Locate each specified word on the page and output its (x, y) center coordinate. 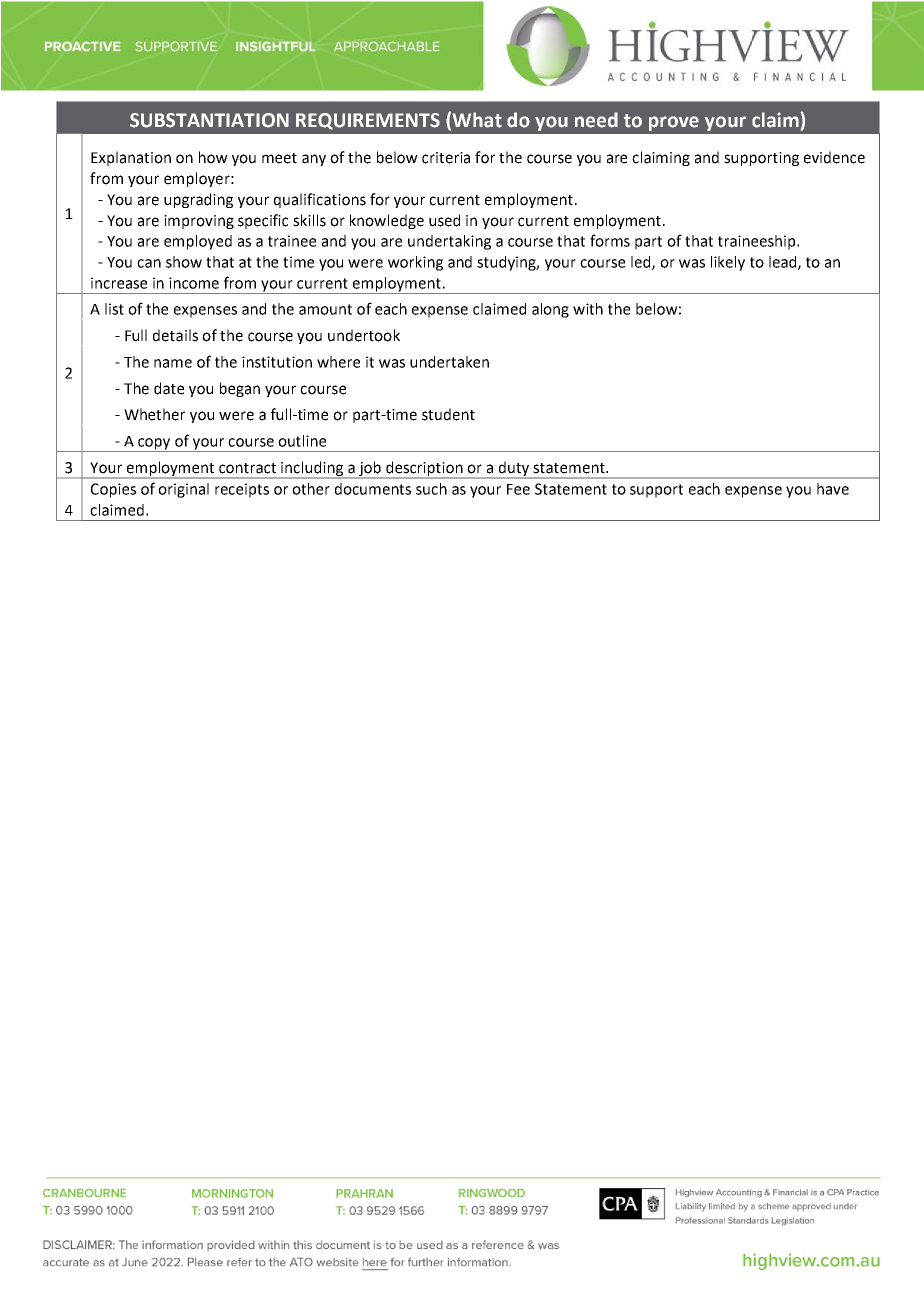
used (444, 220)
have (833, 489)
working (415, 263)
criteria (446, 158)
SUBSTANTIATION (209, 120)
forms (610, 240)
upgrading (198, 200)
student (448, 414)
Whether (154, 414)
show (184, 262)
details (175, 335)
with (588, 309)
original (183, 490)
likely (728, 263)
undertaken (449, 362)
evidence (834, 157)
